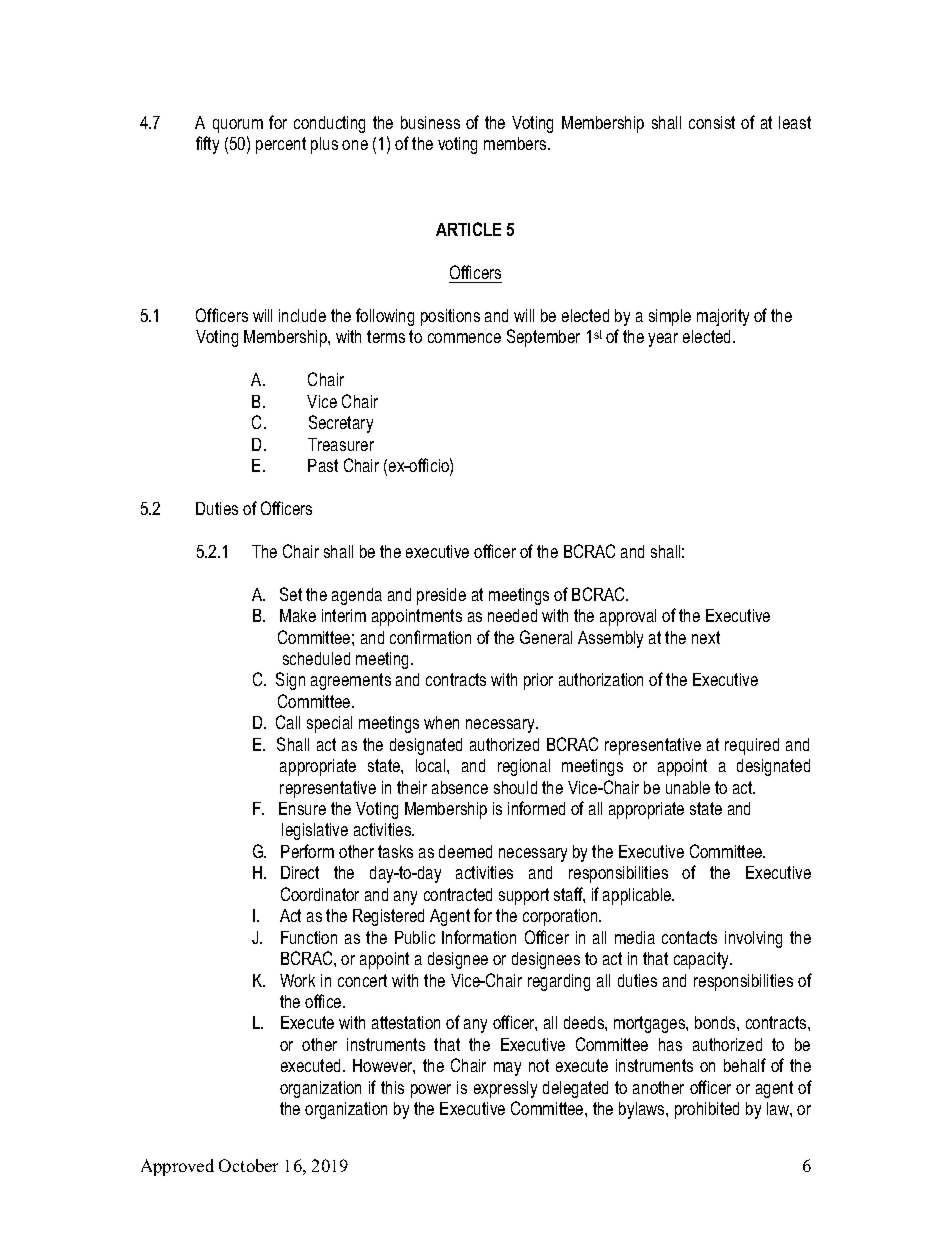 This screenshot has height=1233, width=952. What do you see at coordinates (706, 637) in the screenshot?
I see `next` at bounding box center [706, 637].
